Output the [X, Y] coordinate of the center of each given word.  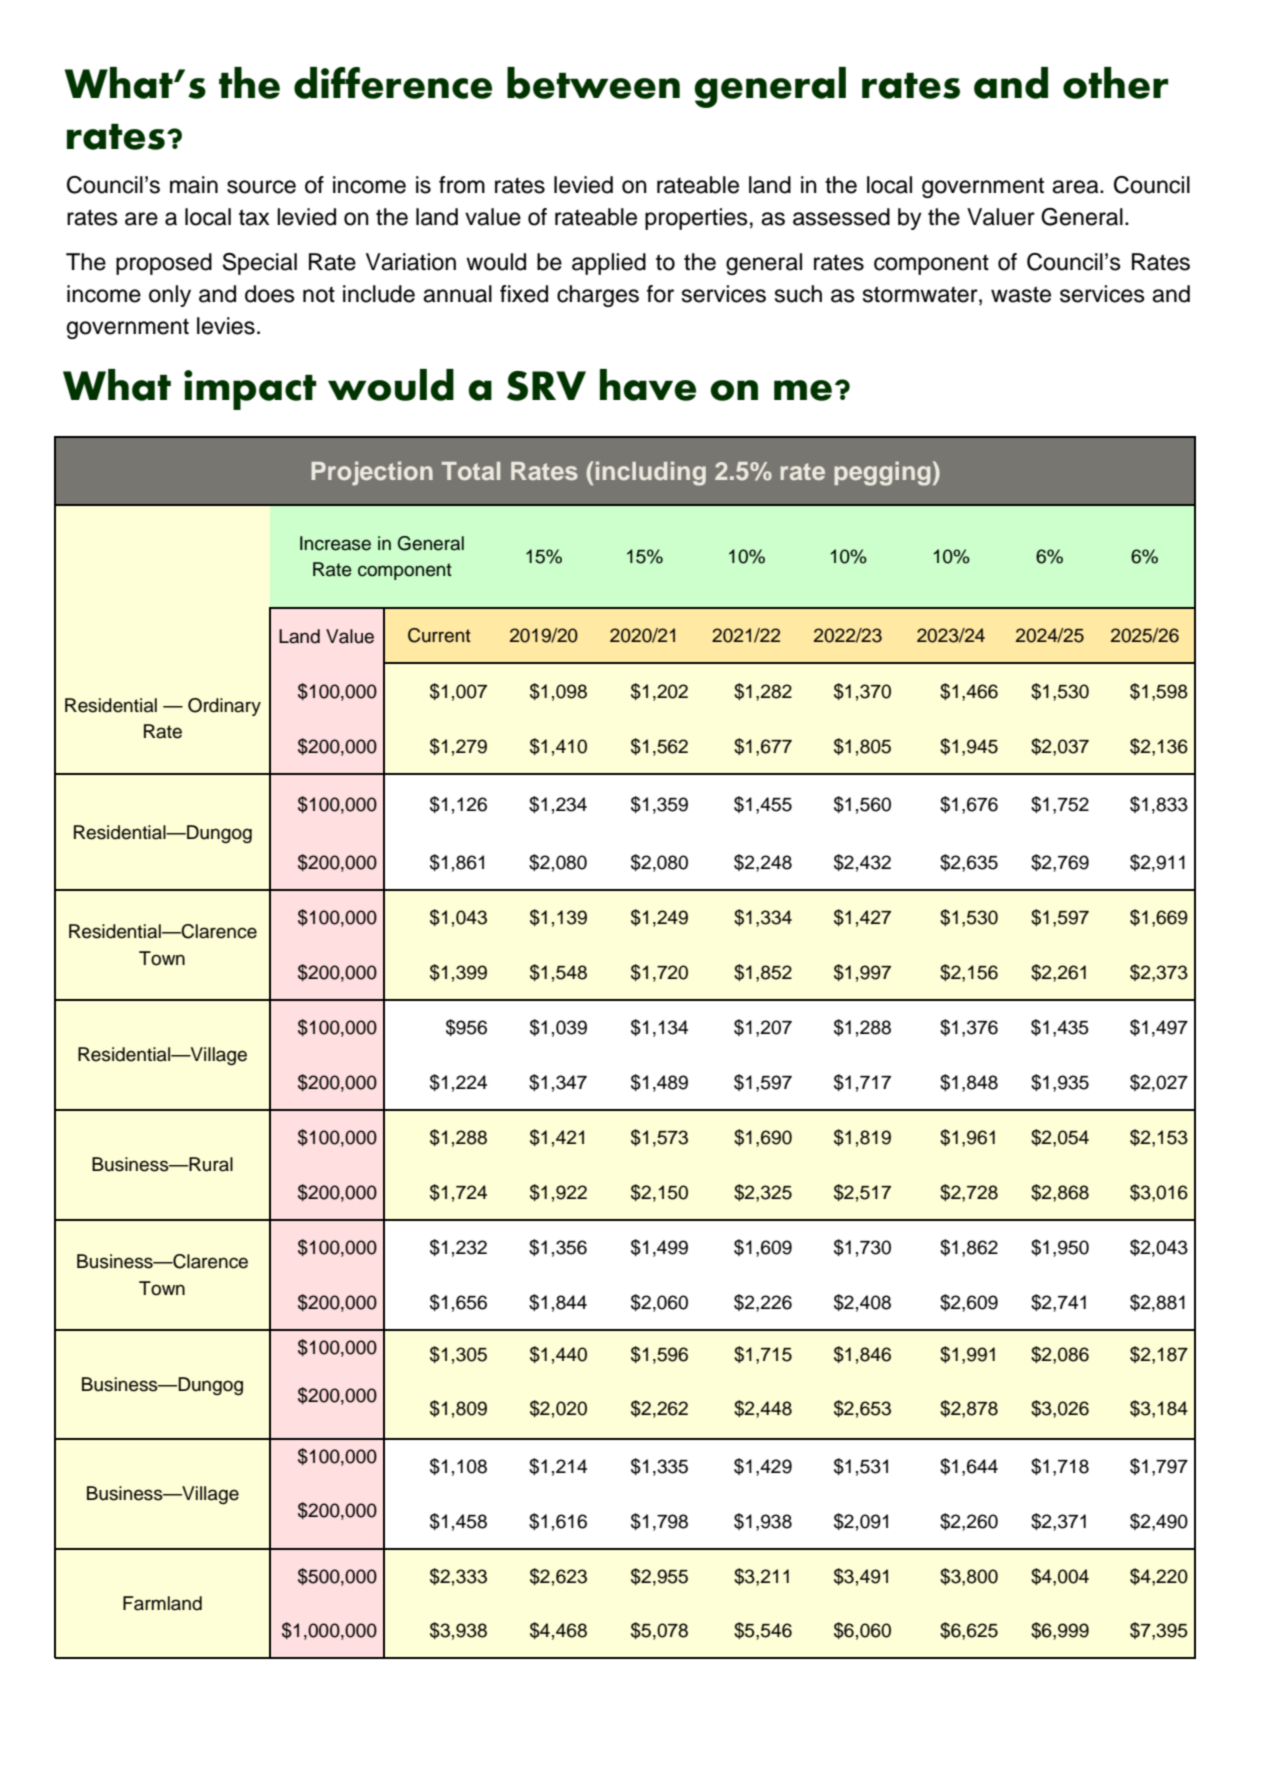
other [1115, 83]
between [593, 83]
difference [393, 83]
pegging [882, 473]
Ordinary [224, 707]
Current [439, 635]
